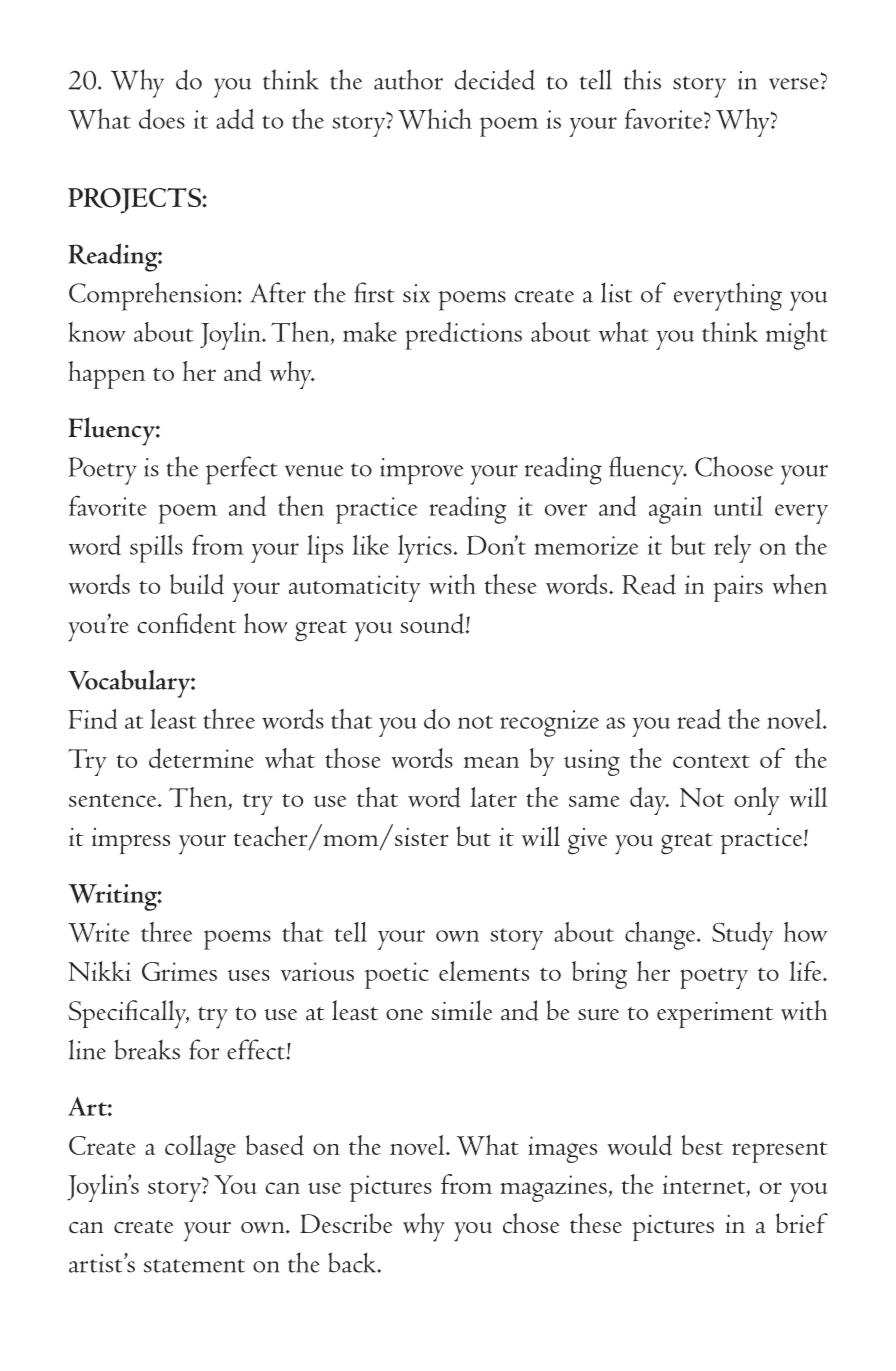 This document has height=1371, width=896. What do you see at coordinates (795, 84) in the document?
I see `verse` at bounding box center [795, 84].
